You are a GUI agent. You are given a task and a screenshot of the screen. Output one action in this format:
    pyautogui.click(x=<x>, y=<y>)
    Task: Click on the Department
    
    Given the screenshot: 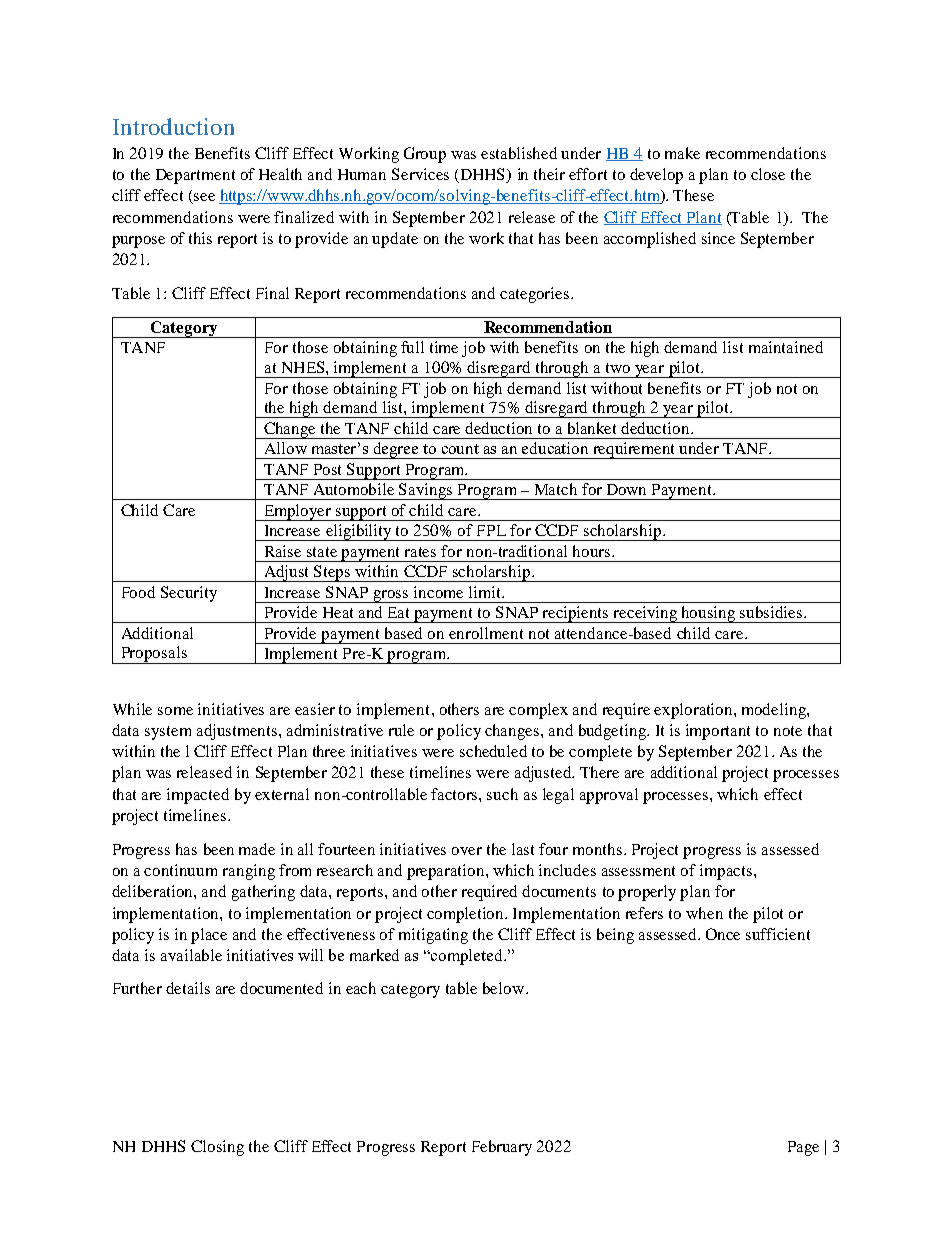 What is the action you would take?
    pyautogui.click(x=195, y=176)
